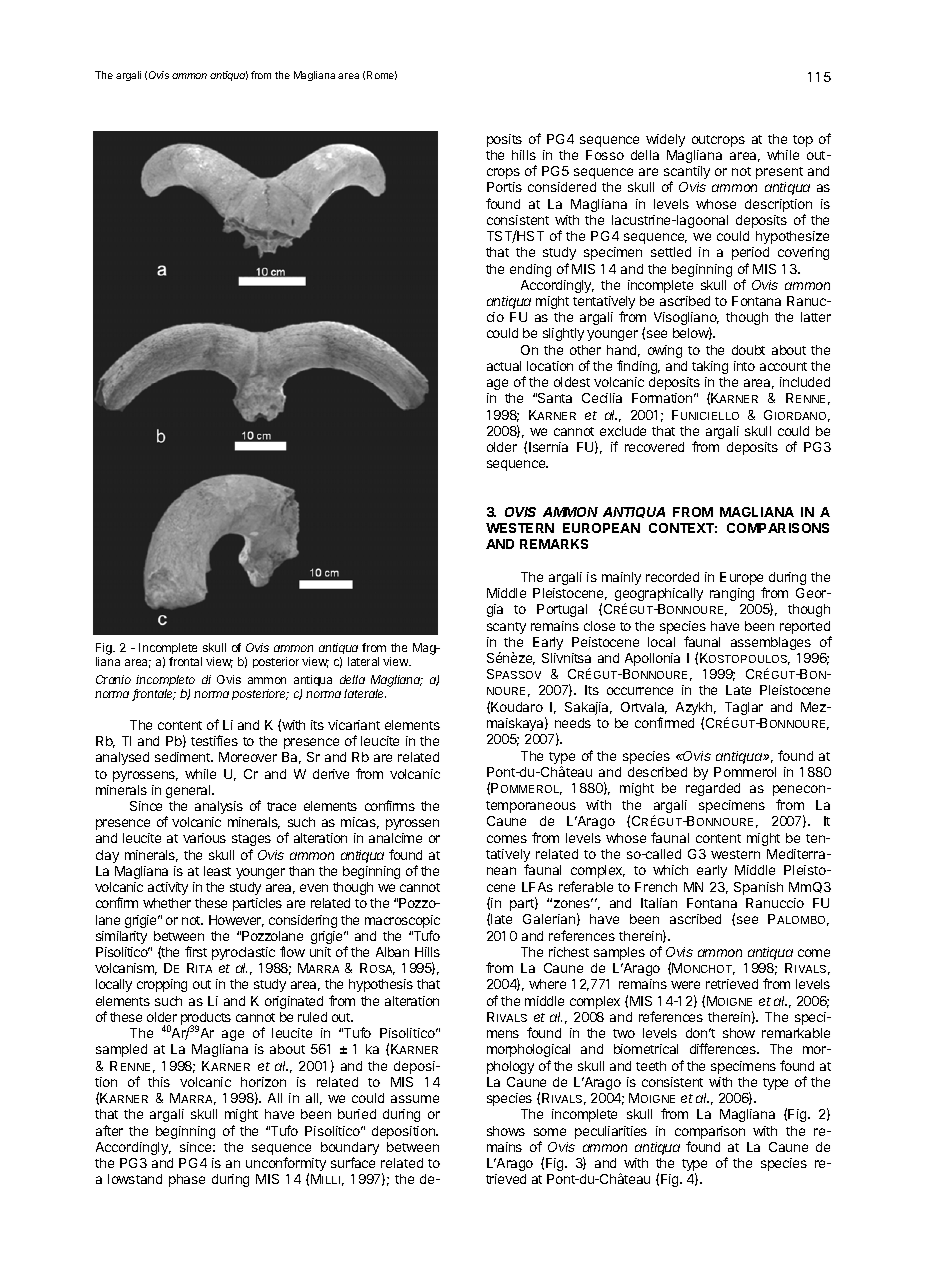  What do you see at coordinates (687, 174) in the screenshot?
I see `scantily` at bounding box center [687, 174].
